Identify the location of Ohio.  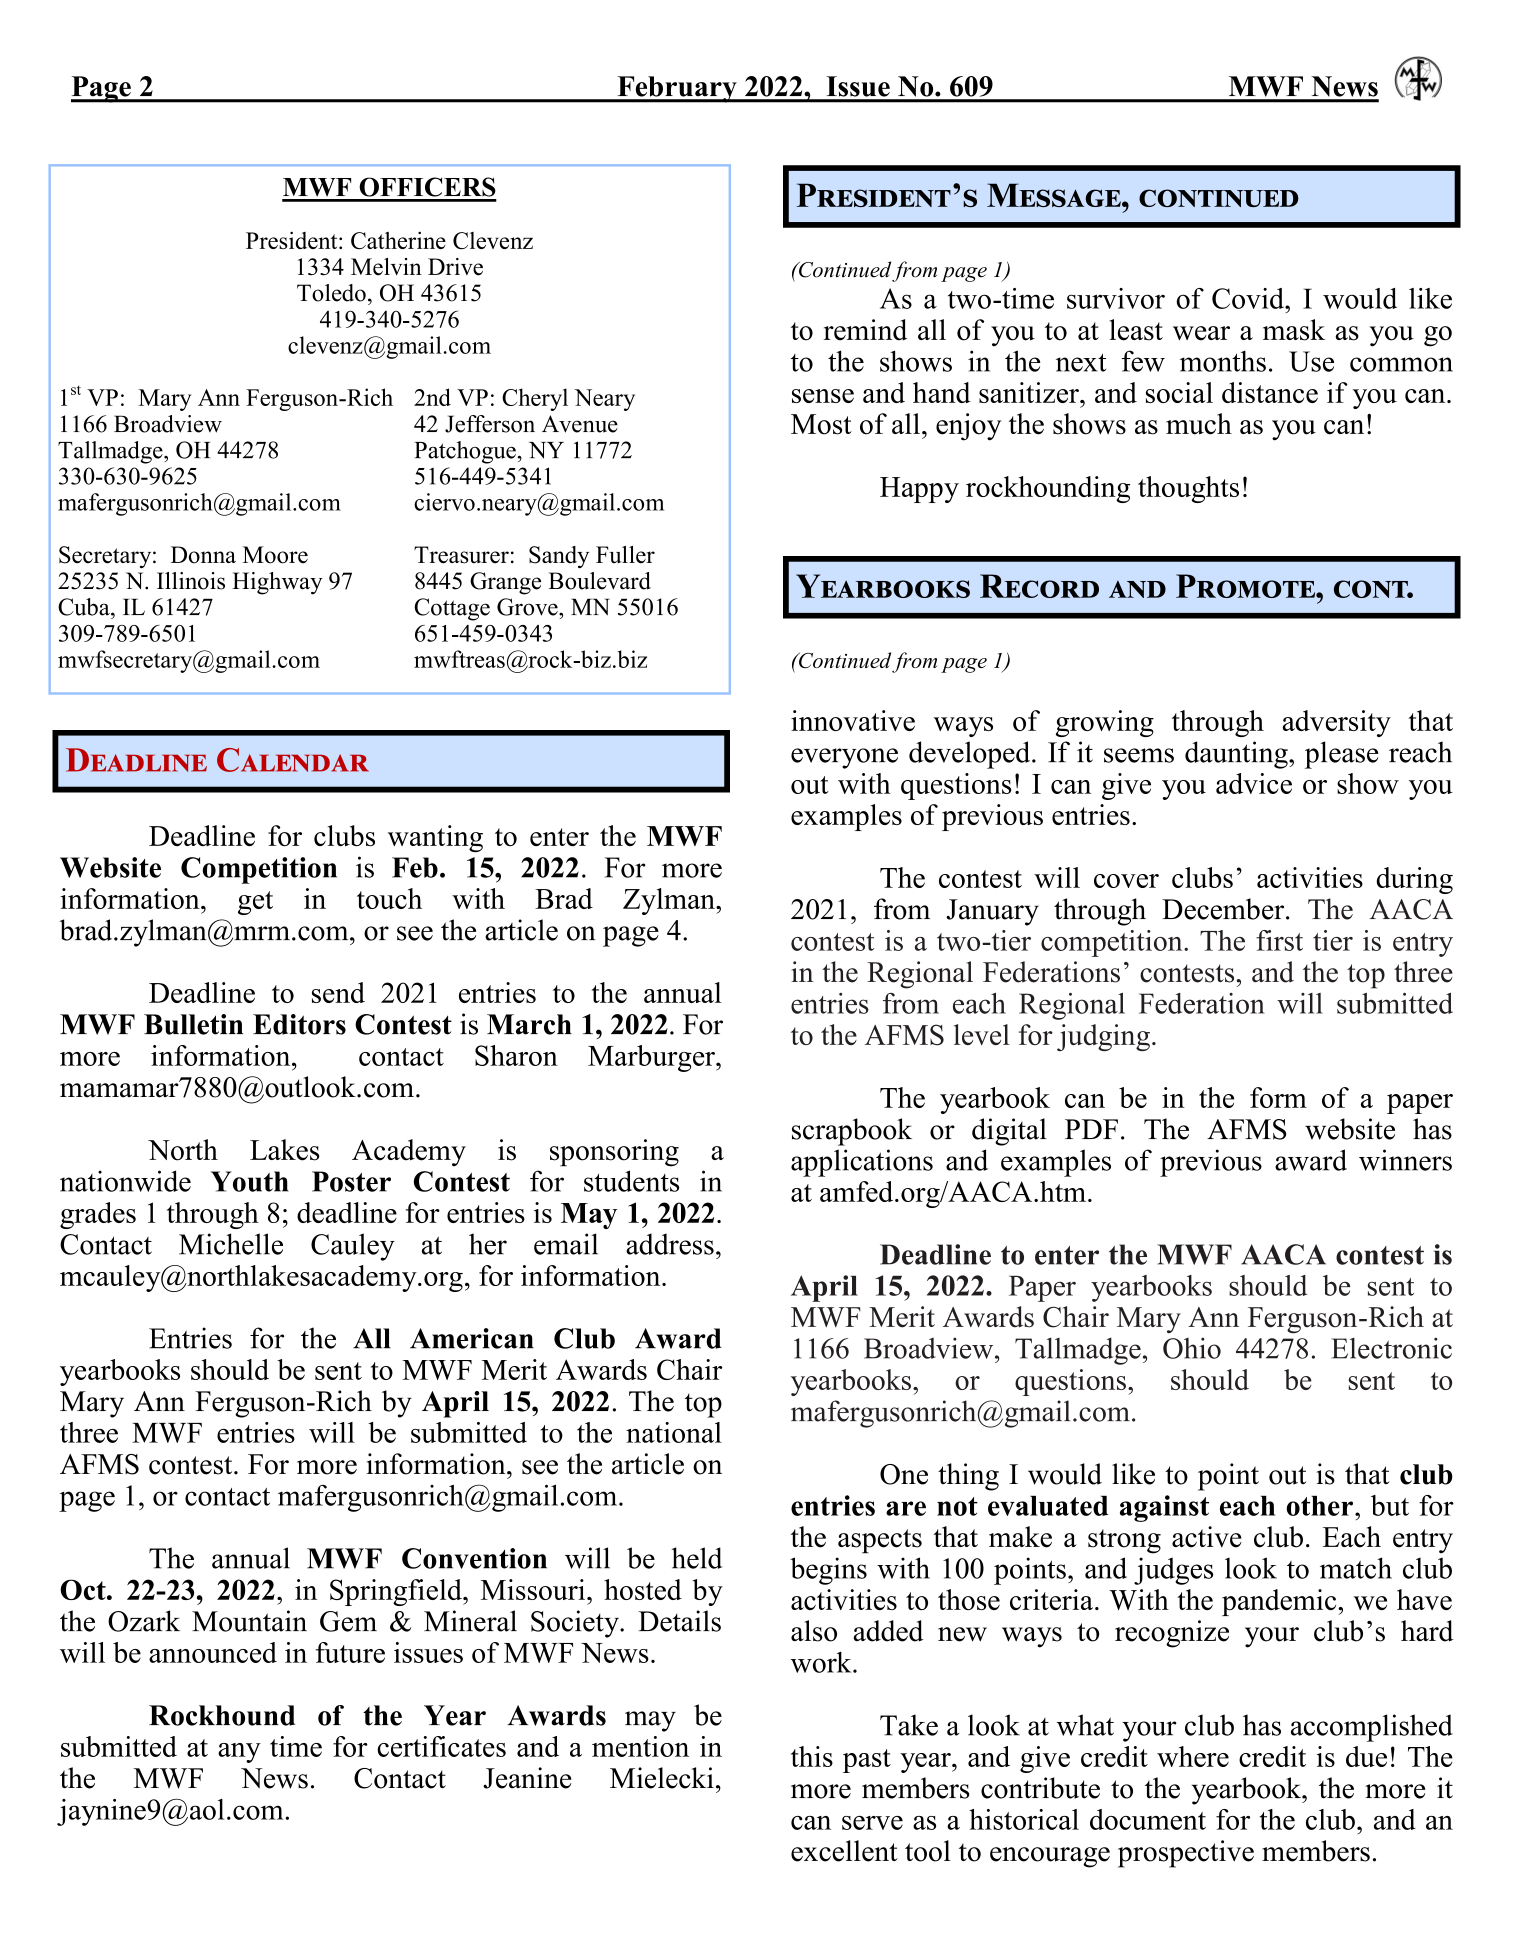
(1192, 1348).
